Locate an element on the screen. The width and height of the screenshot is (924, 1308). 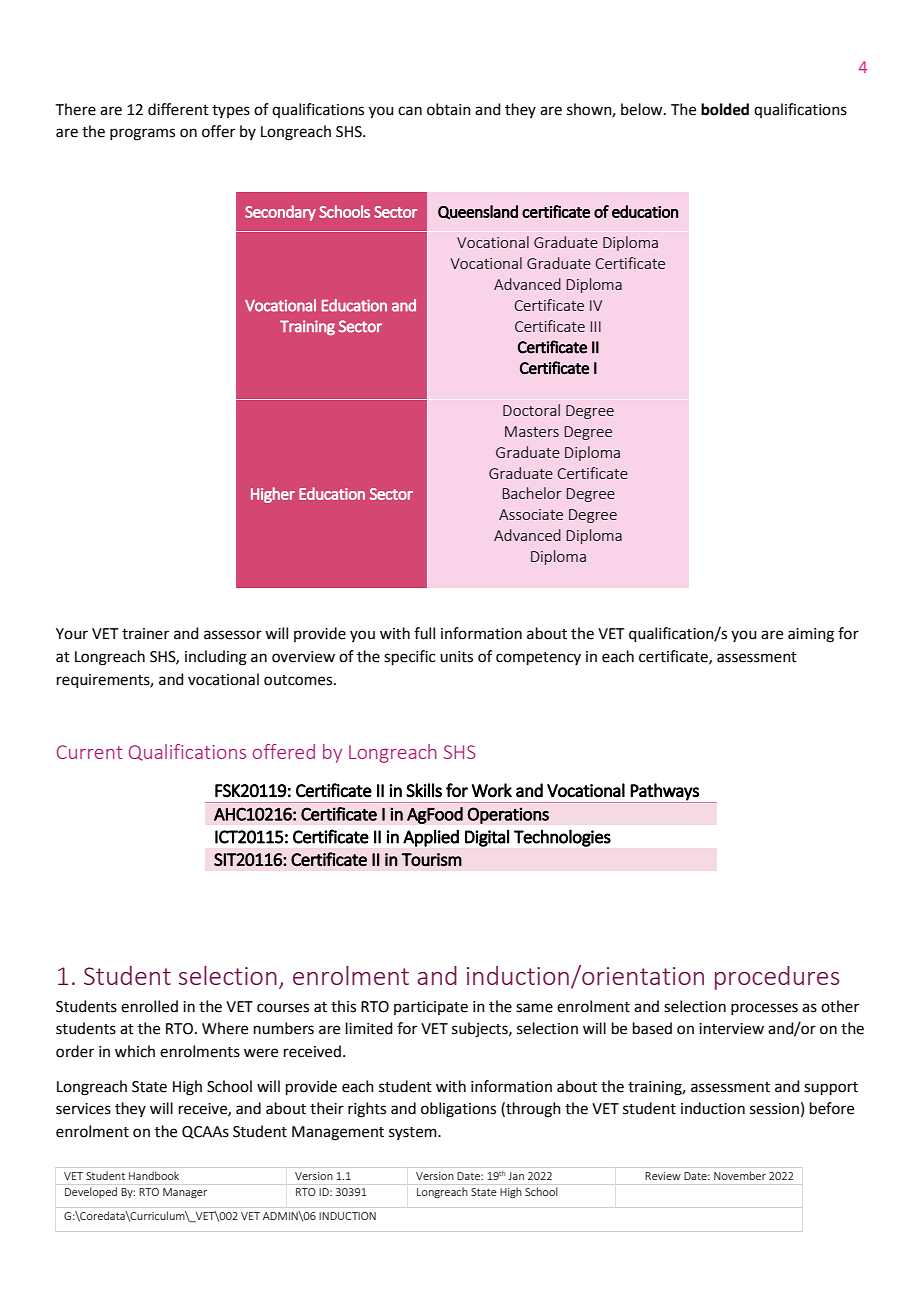
obtain is located at coordinates (449, 109).
